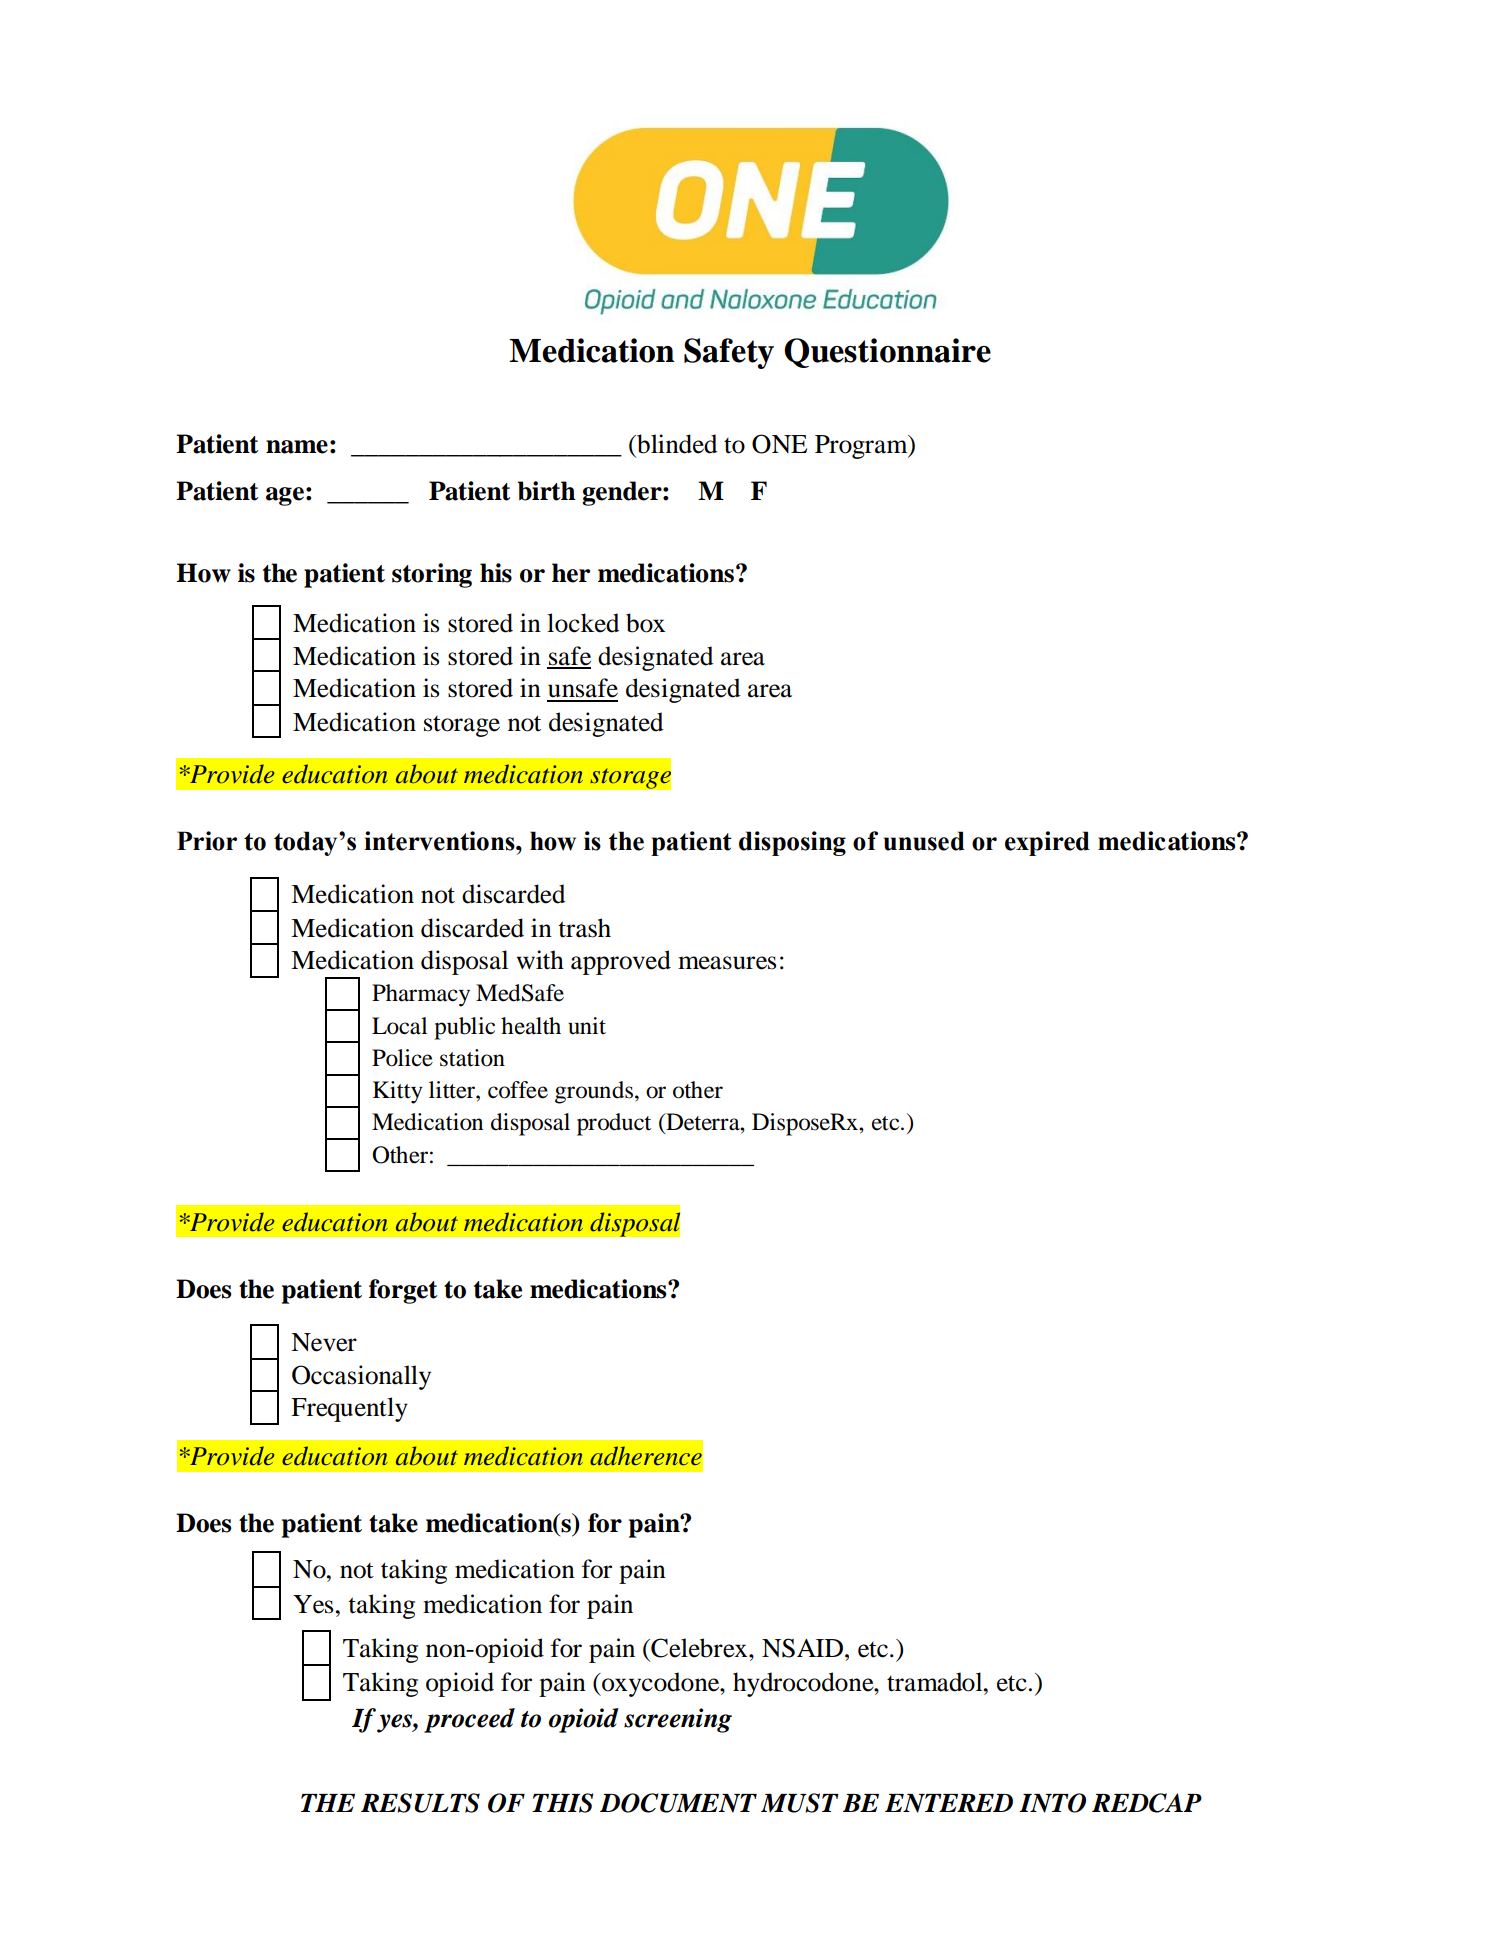 The height and width of the screenshot is (1943, 1501). I want to click on name, so click(297, 447).
